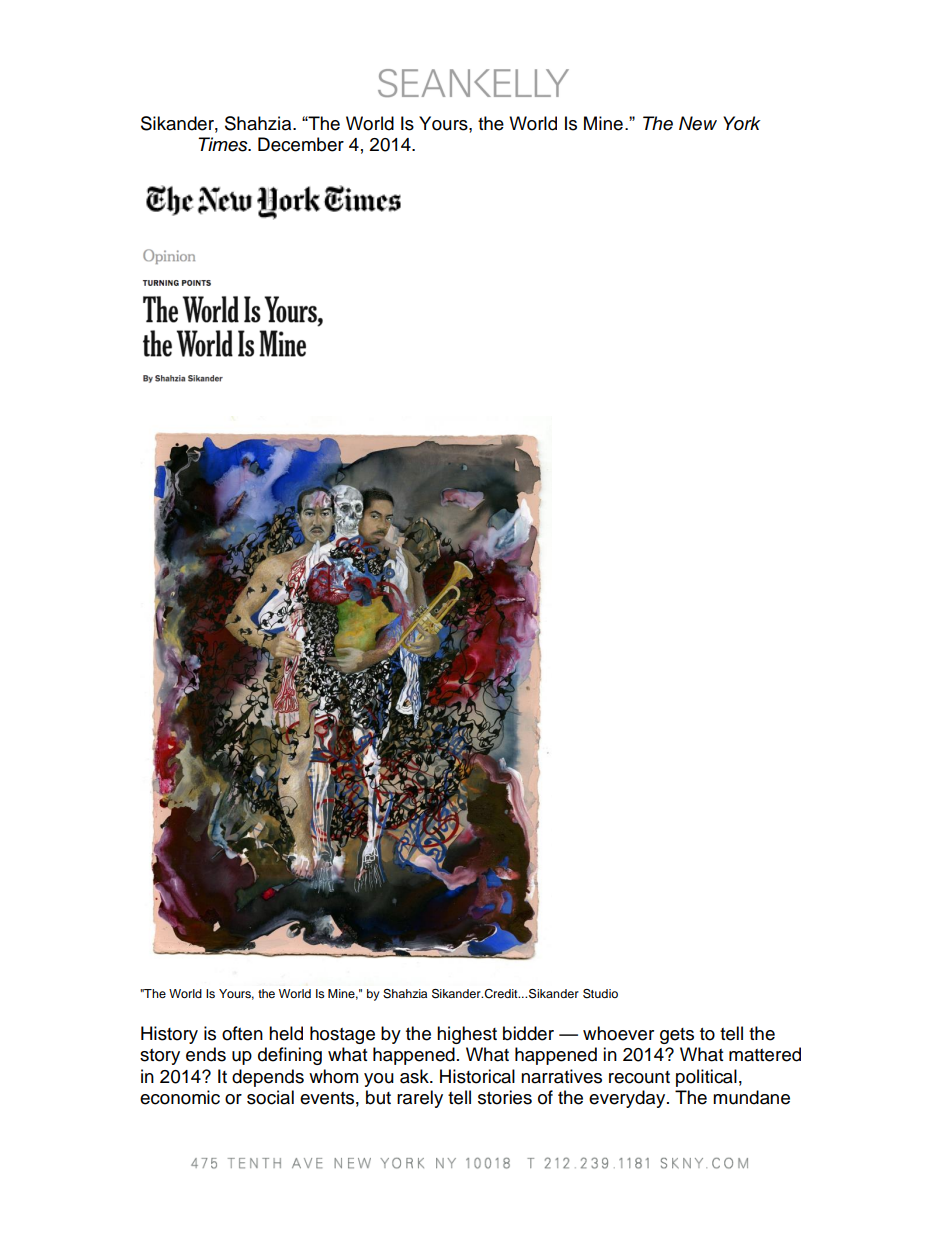 This document has width=952, height=1233. What do you see at coordinates (342, 1035) in the document?
I see `hostage` at bounding box center [342, 1035].
